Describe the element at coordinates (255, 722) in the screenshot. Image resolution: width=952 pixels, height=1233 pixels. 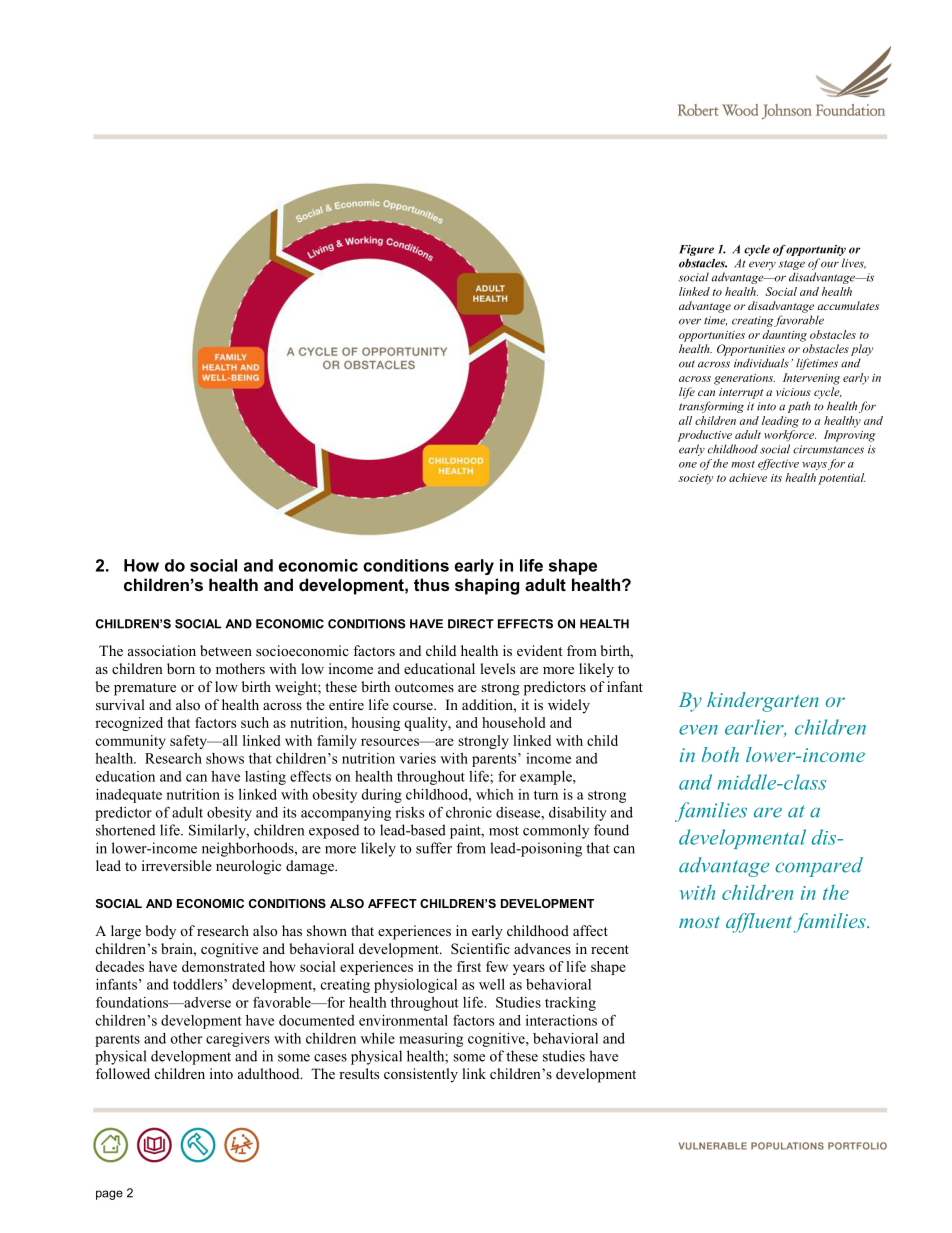
I see `such` at that location.
